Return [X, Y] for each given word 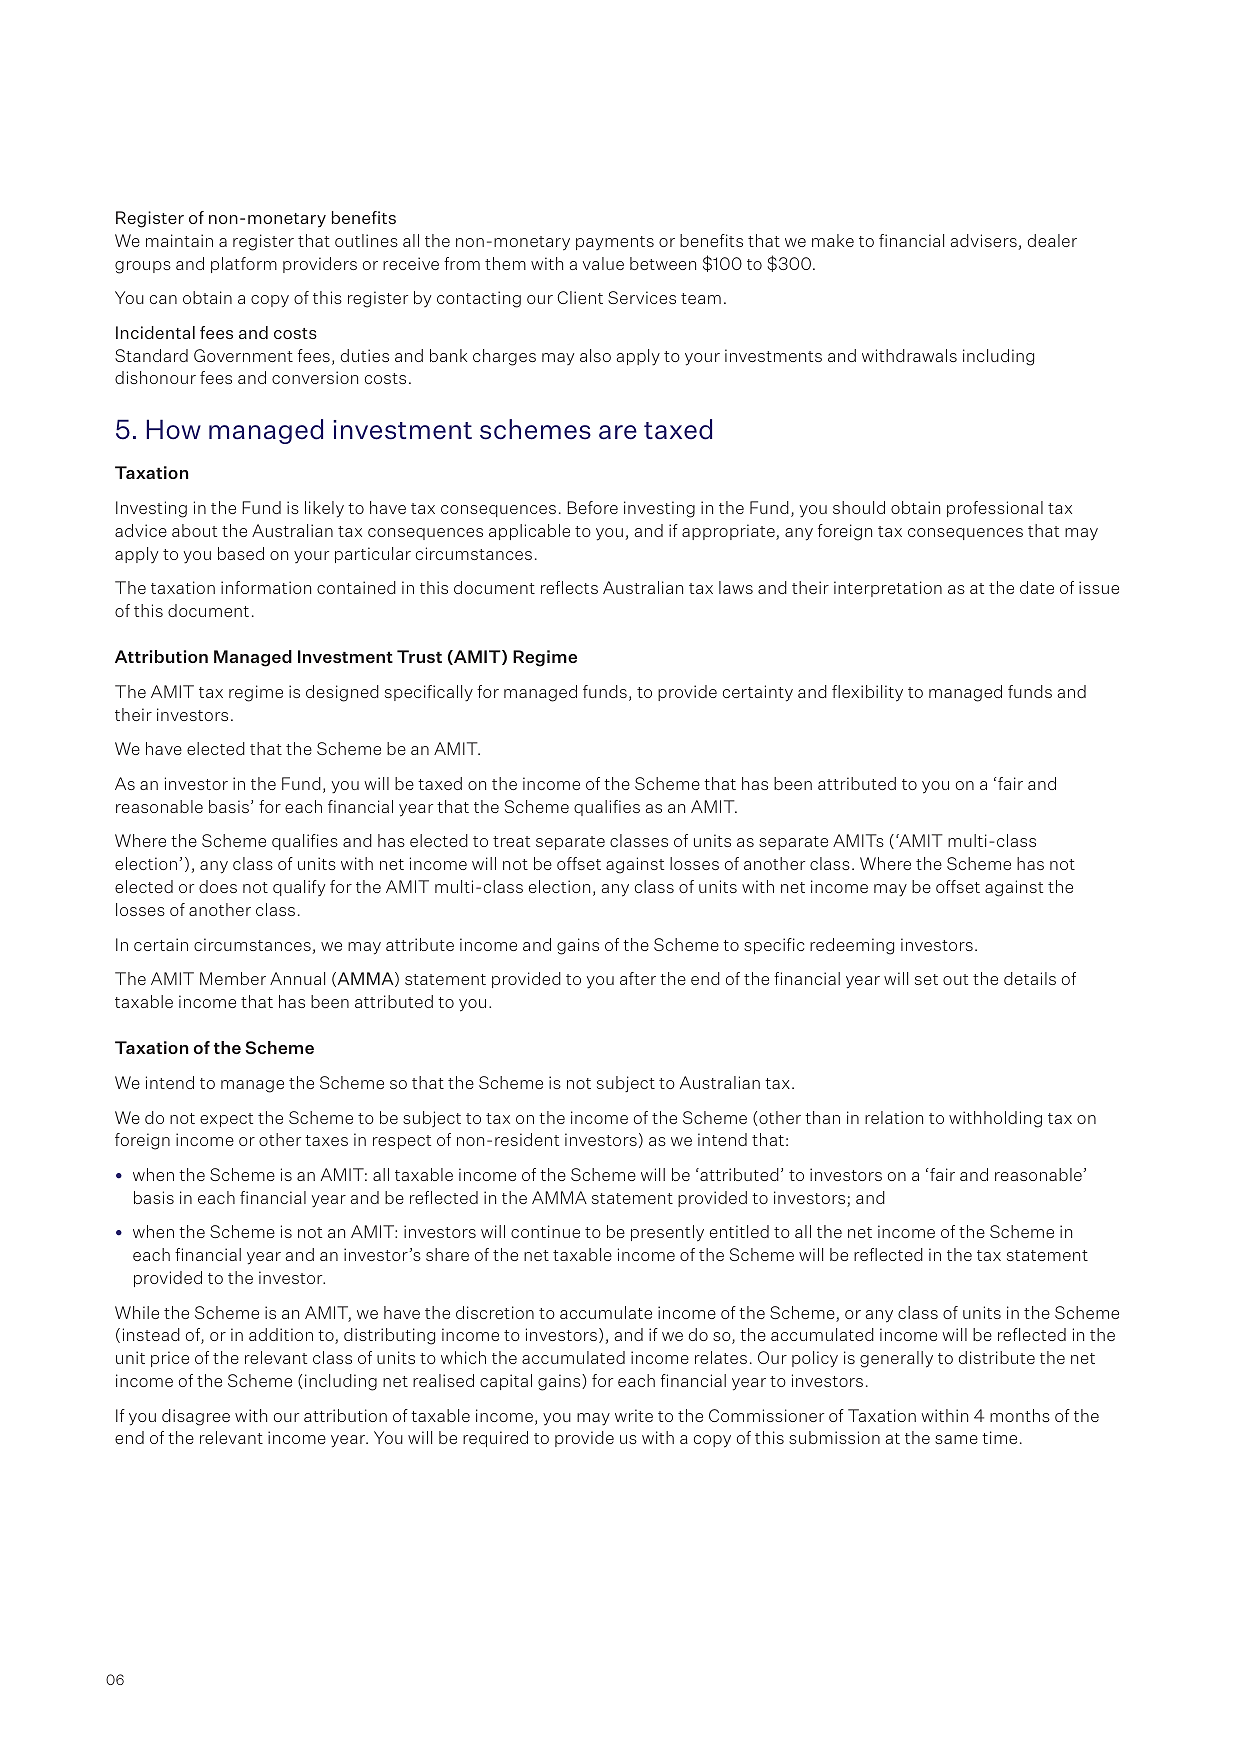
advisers [983, 240]
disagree [196, 1417]
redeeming [852, 946]
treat [511, 841]
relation [894, 1117]
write [634, 1415]
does [218, 886]
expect [226, 1120]
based [241, 553]
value [603, 263]
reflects [569, 587]
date [1037, 587]
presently [667, 1233]
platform [244, 265]
